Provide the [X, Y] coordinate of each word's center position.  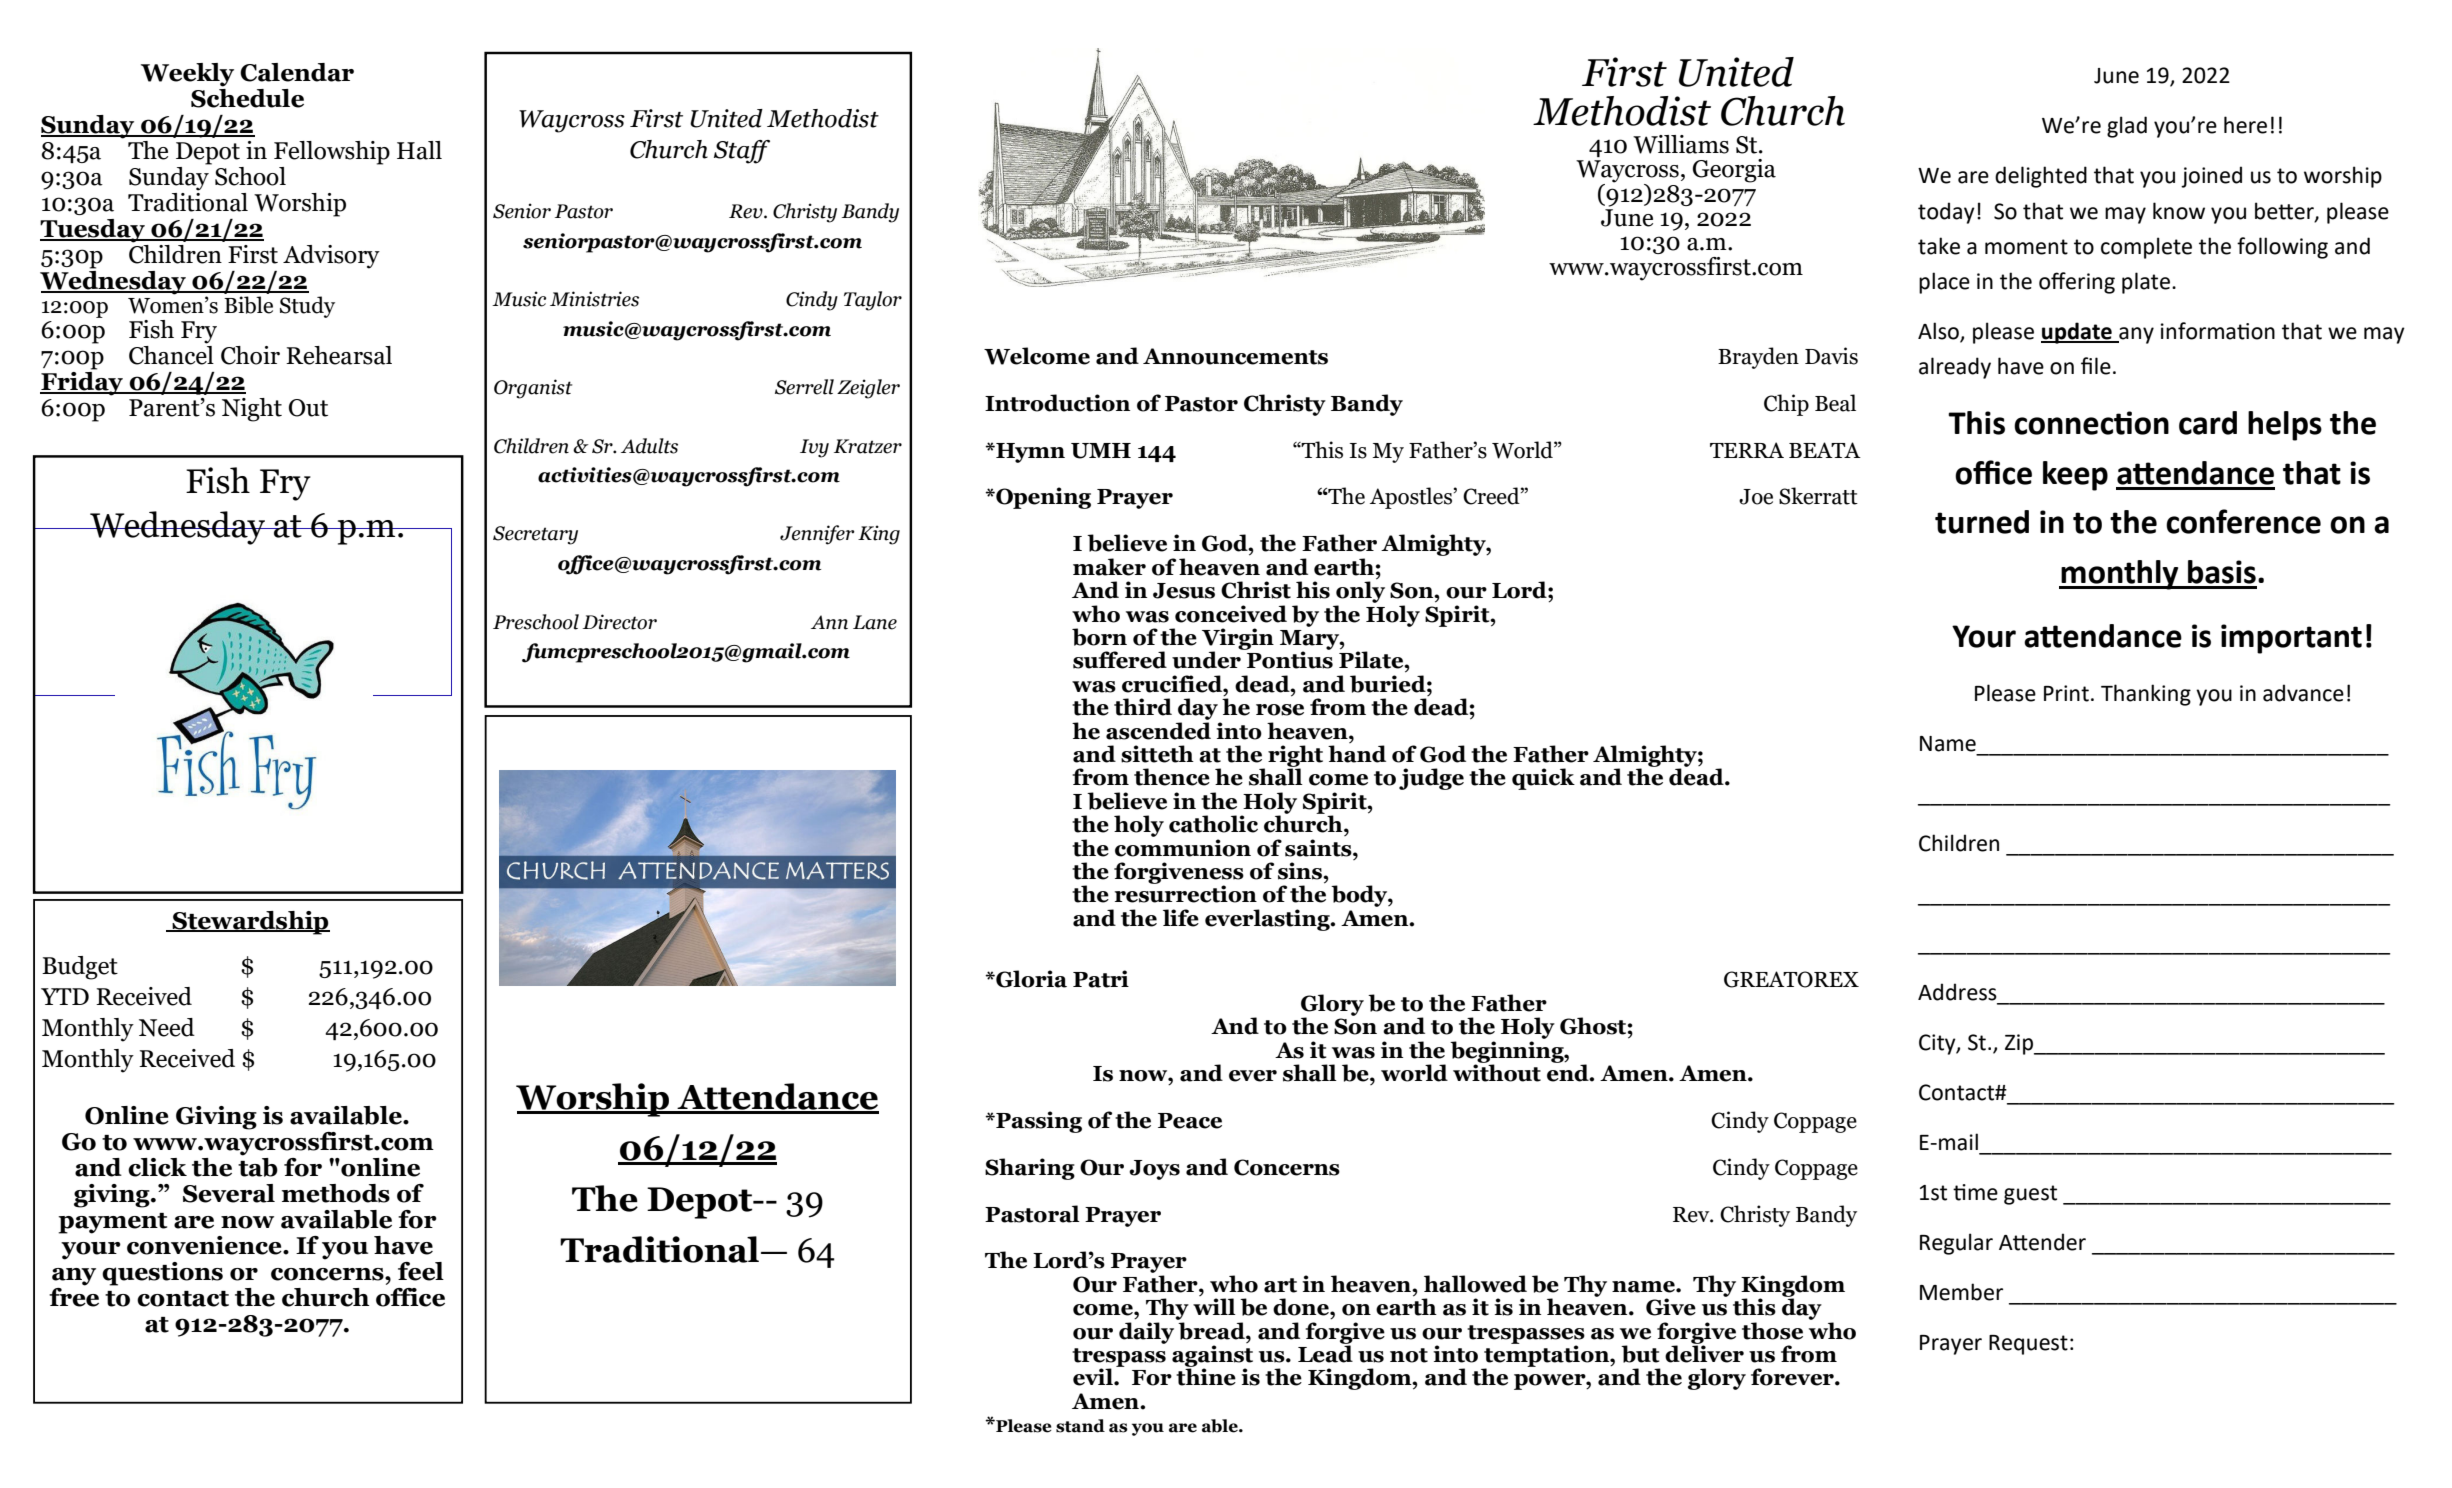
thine [1206, 1376]
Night [252, 410]
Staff [742, 152]
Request [2028, 1345]
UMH [1101, 451]
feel [421, 1271]
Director [620, 622]
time [1975, 1192]
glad [2127, 127]
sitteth [1157, 754]
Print [2066, 693]
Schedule [247, 97]
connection [2091, 423]
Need [167, 1027]
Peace [1190, 1121]
